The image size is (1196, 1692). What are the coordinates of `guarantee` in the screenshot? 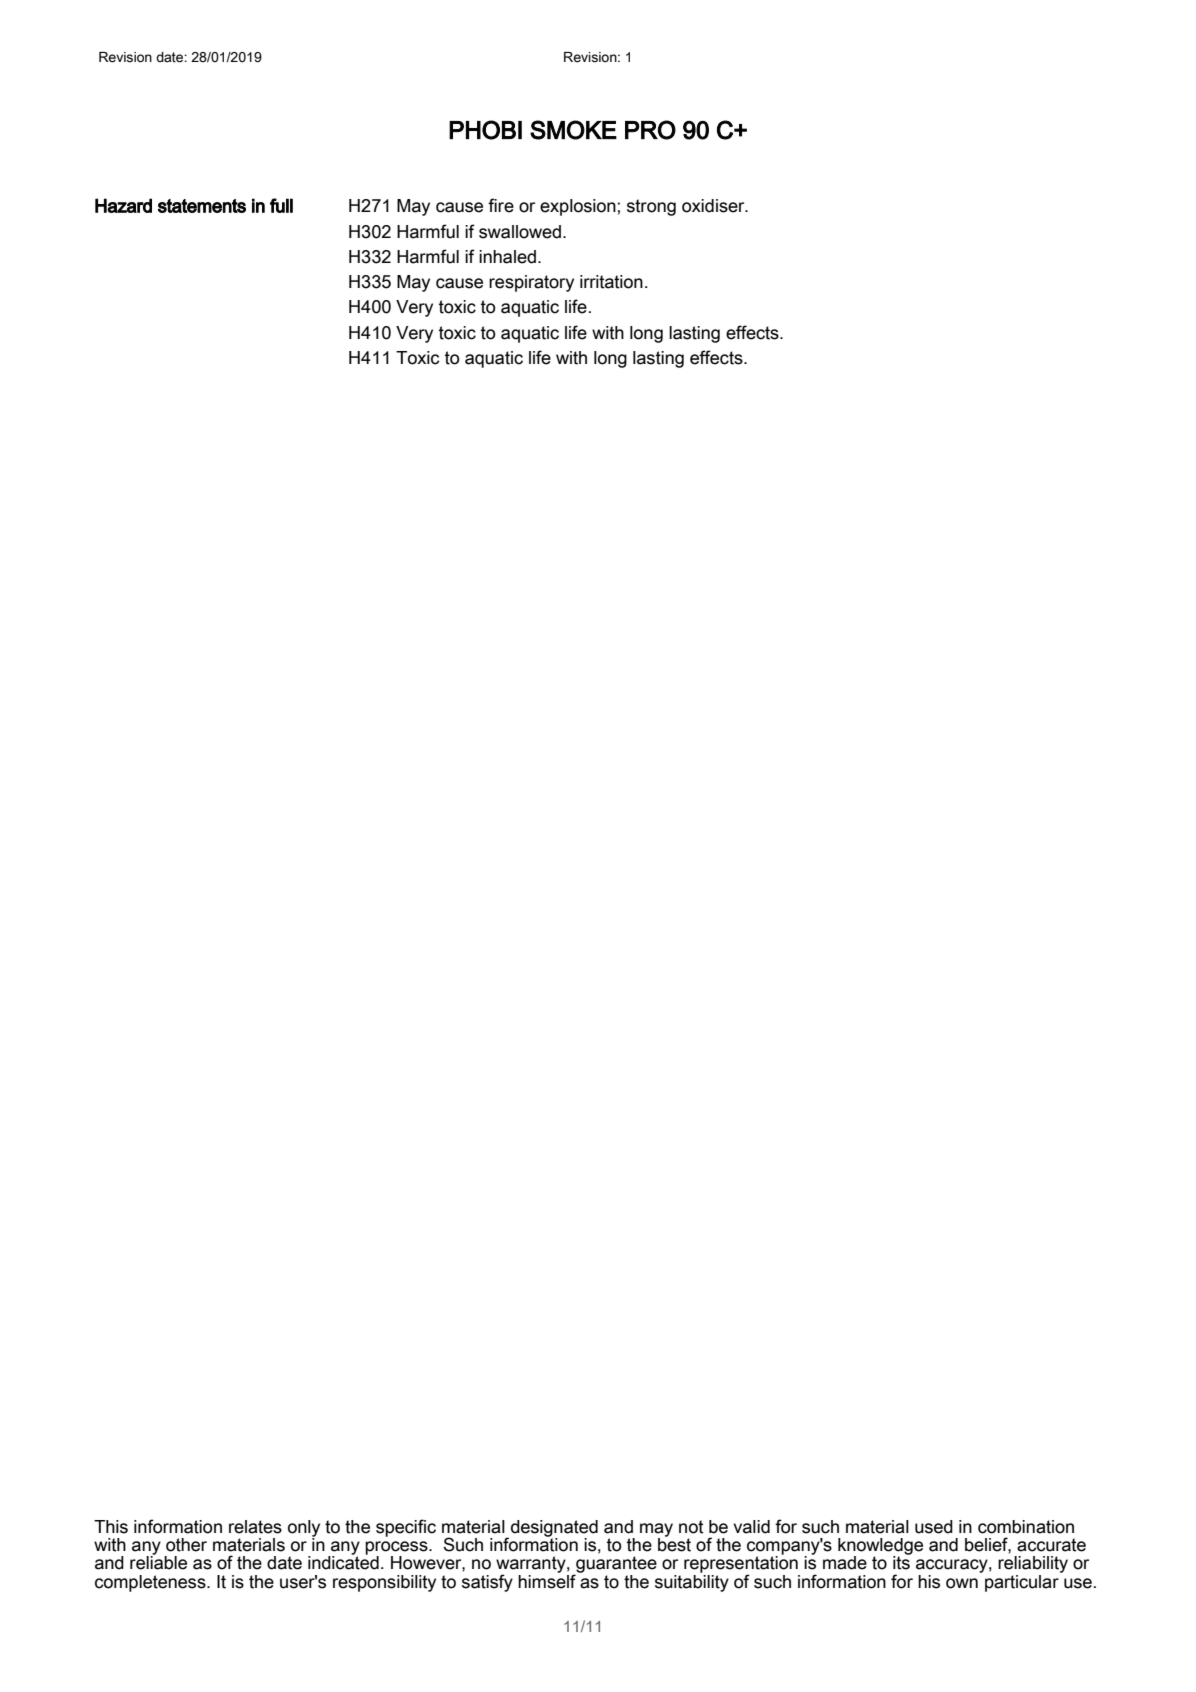 It's located at (615, 1566).
